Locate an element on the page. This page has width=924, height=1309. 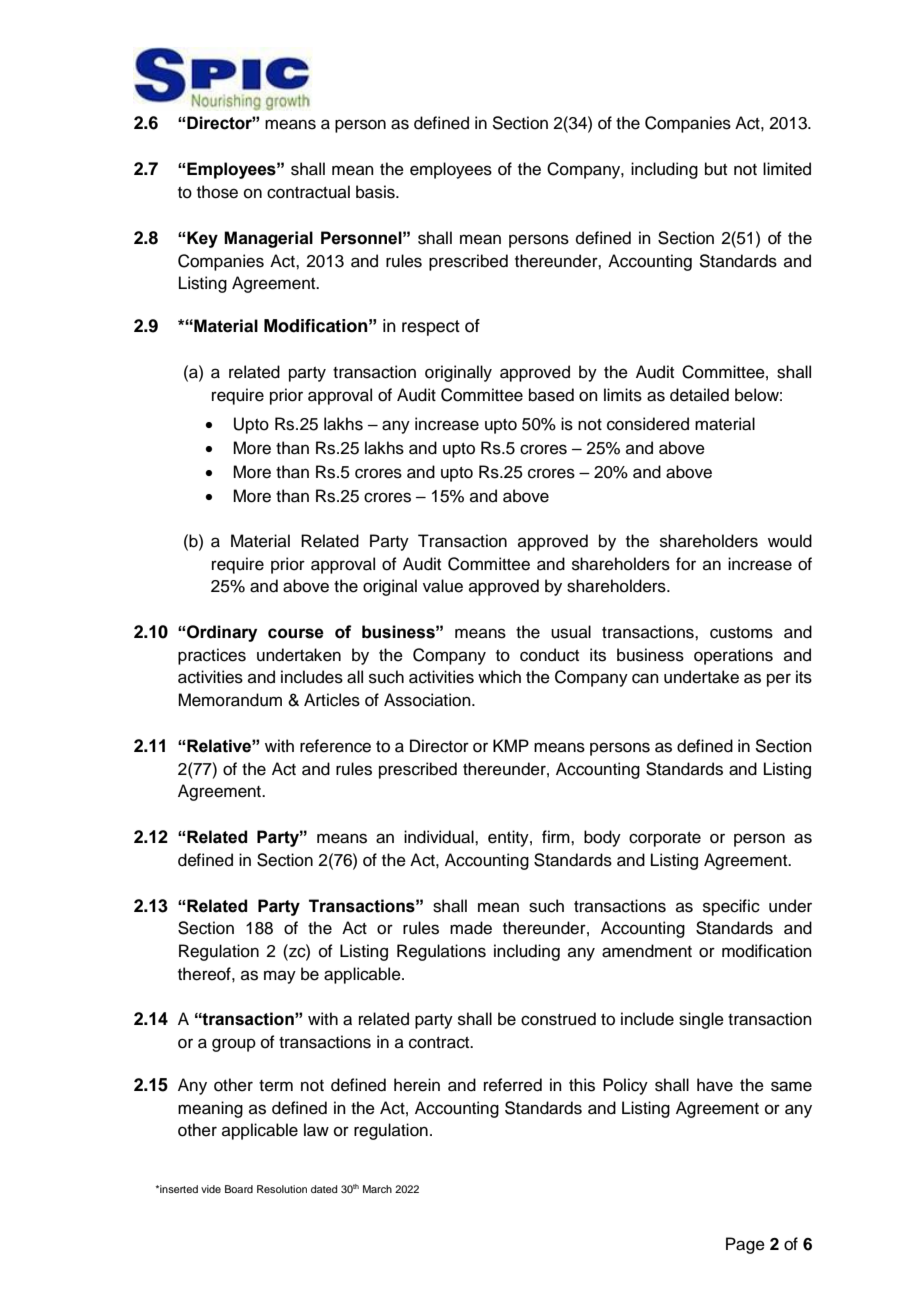
single is located at coordinates (701, 1020).
